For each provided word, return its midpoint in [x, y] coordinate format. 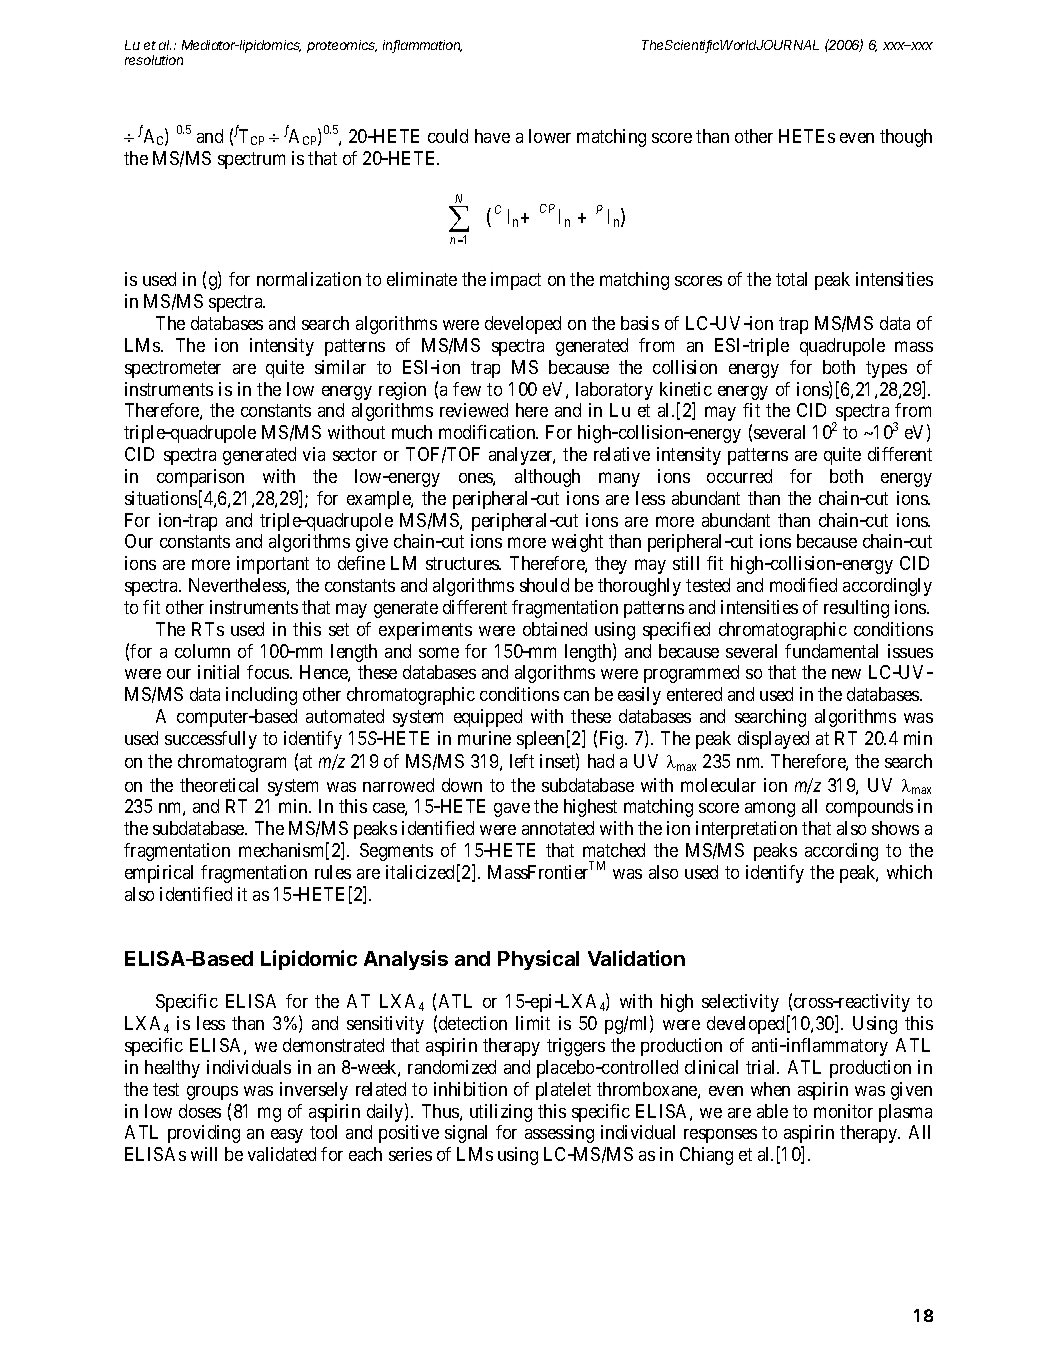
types [886, 369]
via [314, 454]
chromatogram [232, 763]
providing [204, 1134]
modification [488, 432]
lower [550, 136]
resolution [154, 60]
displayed [773, 740]
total [791, 279]
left [522, 761]
